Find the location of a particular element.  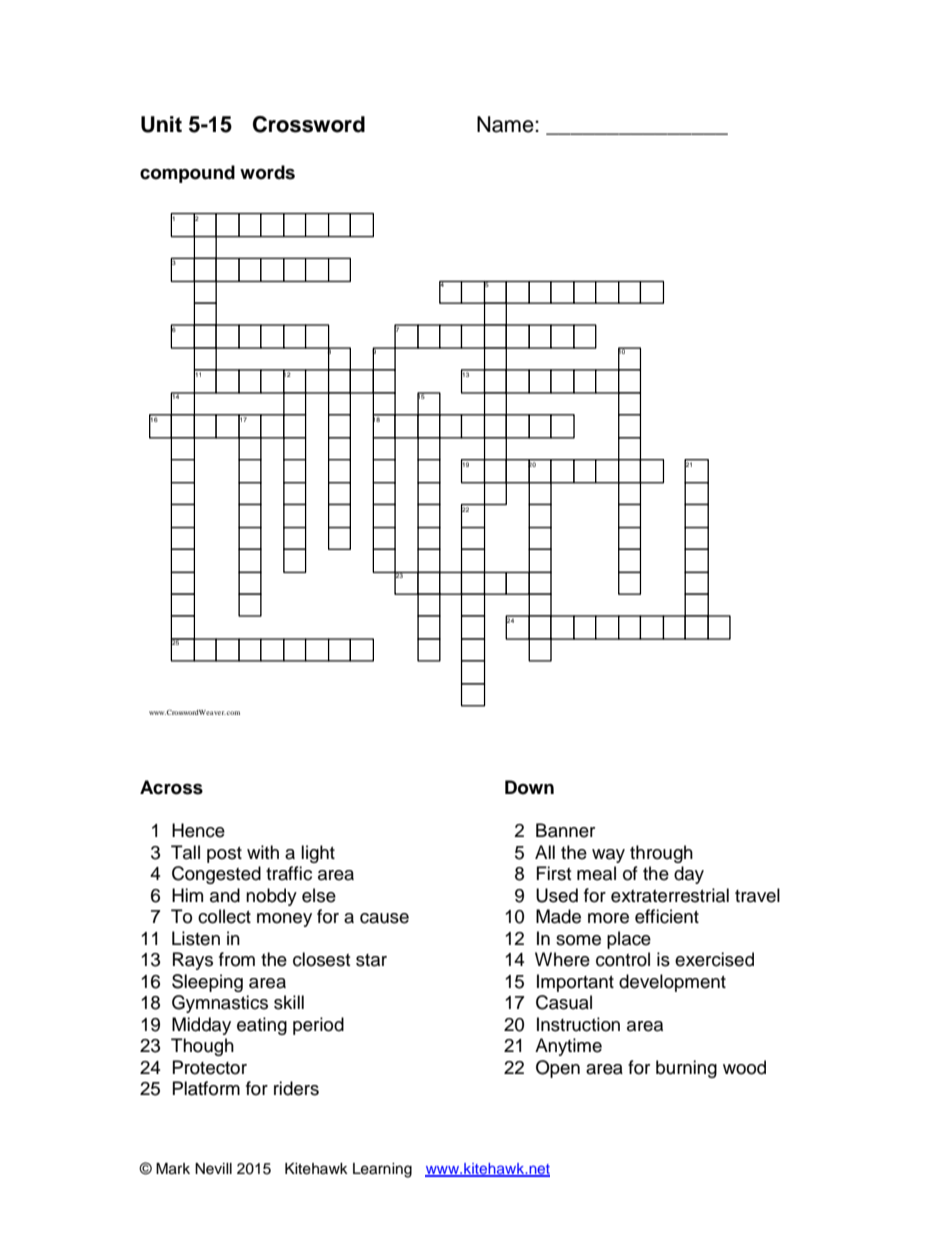

Unit is located at coordinates (161, 124).
